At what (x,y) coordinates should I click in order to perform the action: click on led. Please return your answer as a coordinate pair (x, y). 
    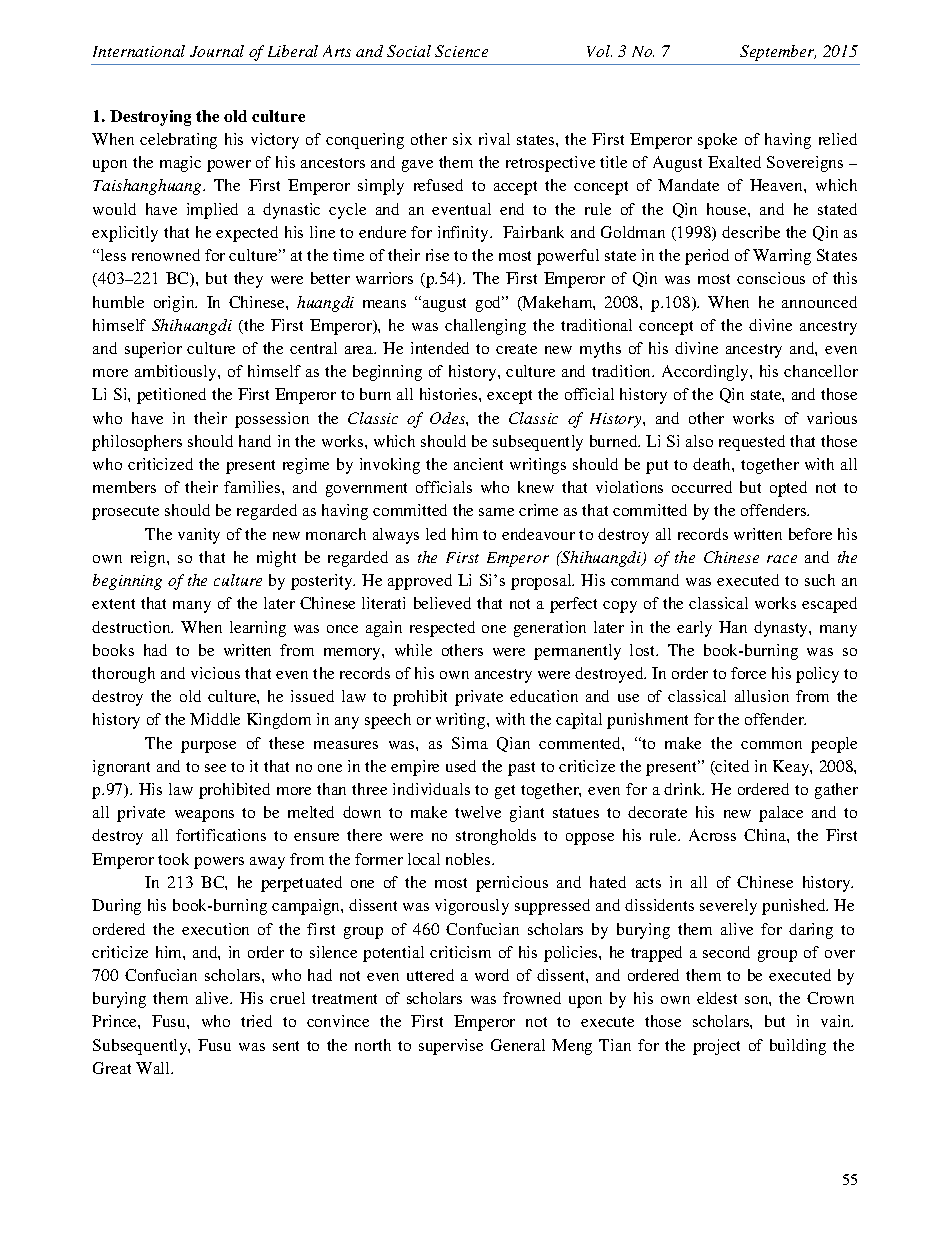
    Looking at the image, I should click on (436, 534).
